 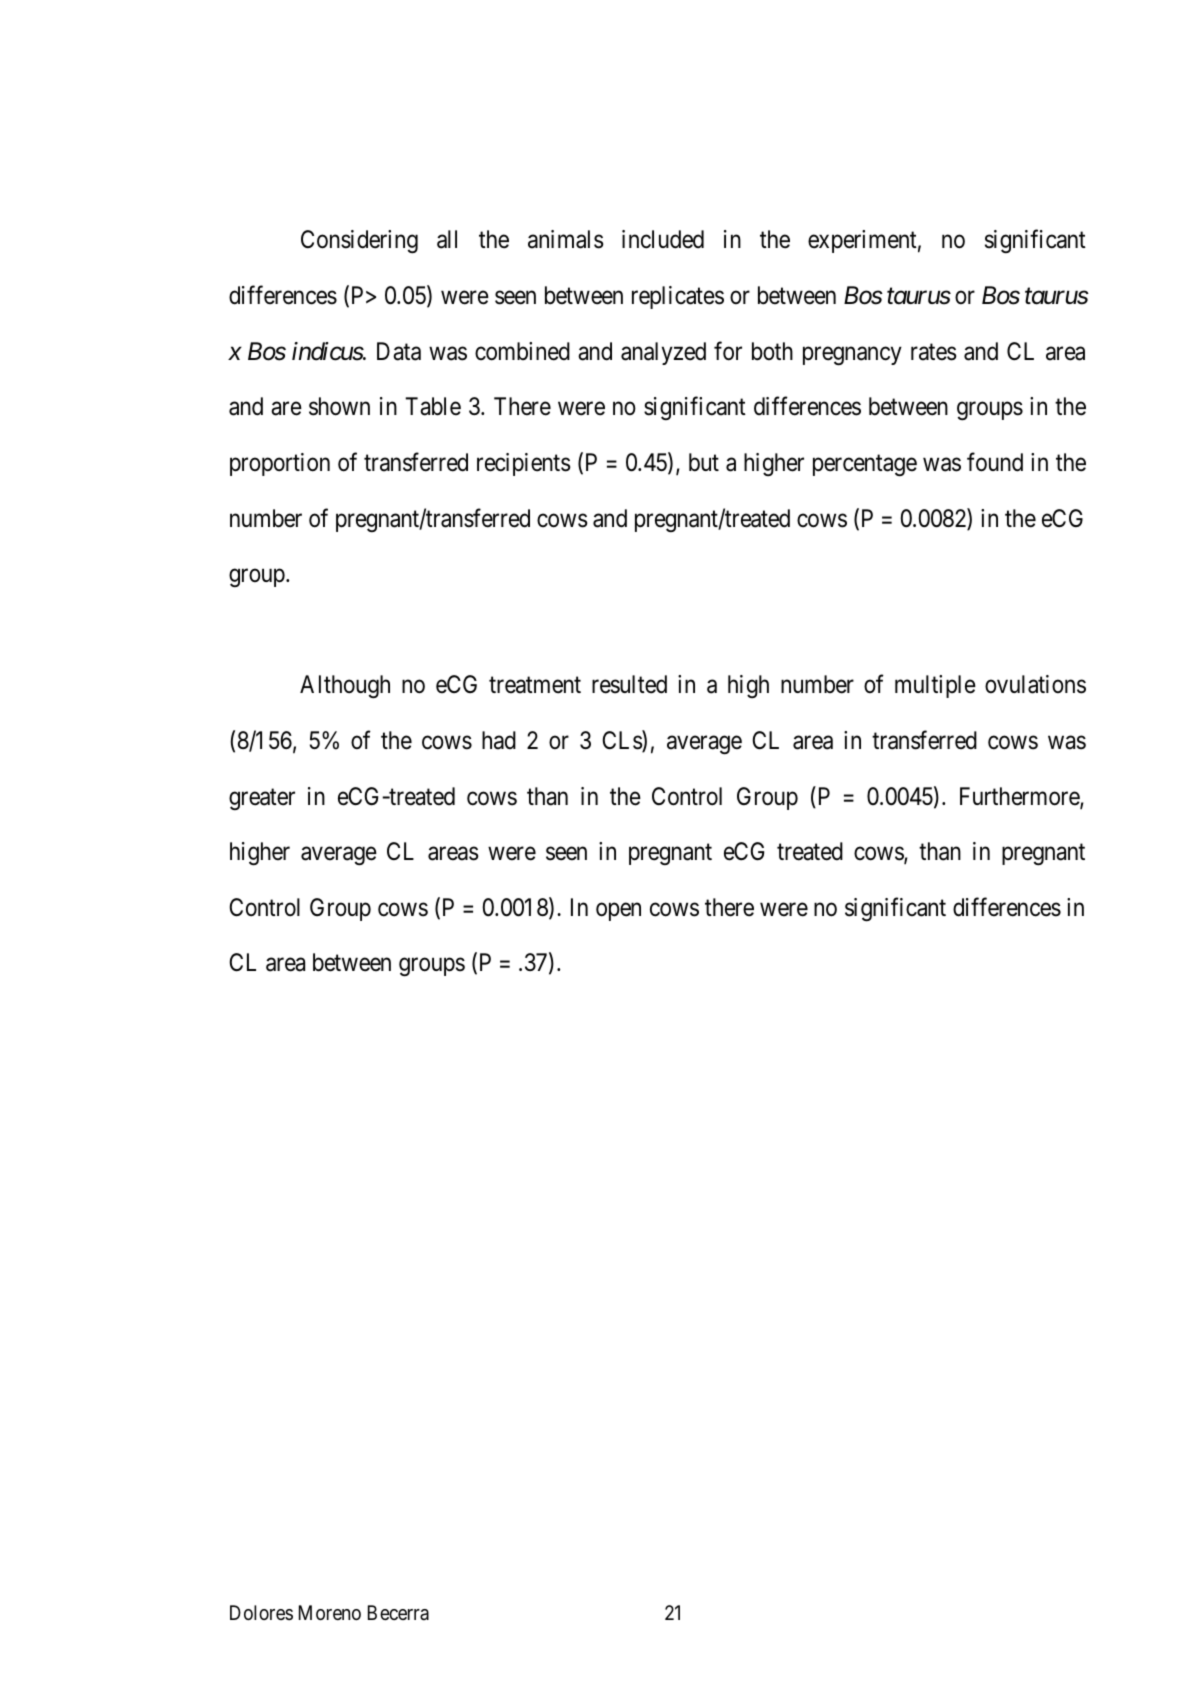 I want to click on Considering, so click(x=359, y=242).
